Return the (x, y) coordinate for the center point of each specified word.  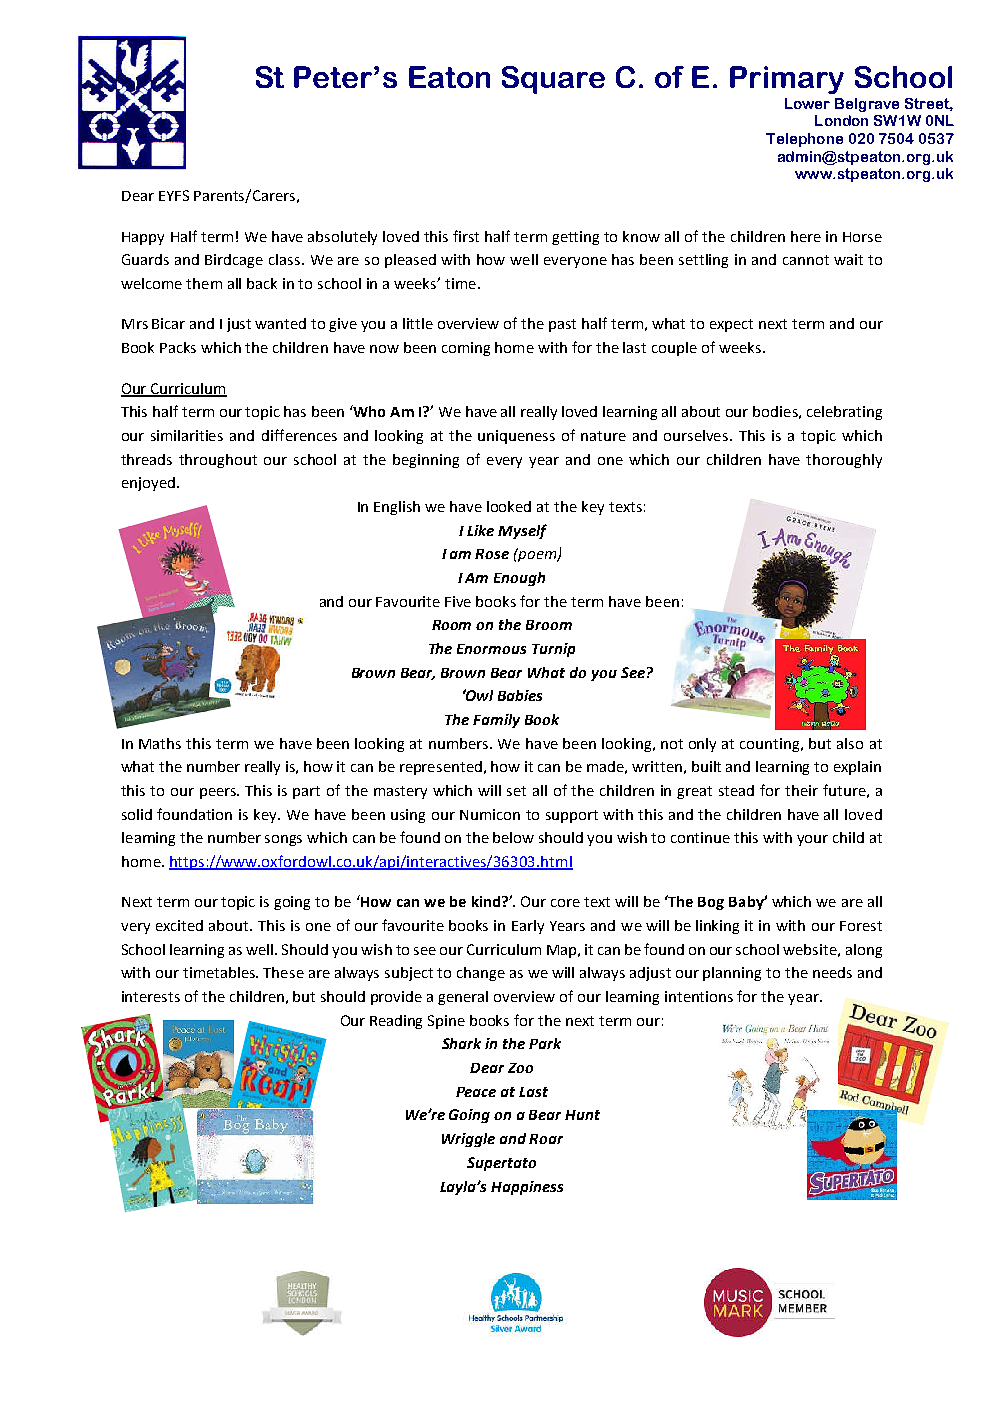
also (850, 743)
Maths (160, 743)
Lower (807, 103)
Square (553, 80)
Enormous (491, 649)
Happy (143, 238)
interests (151, 996)
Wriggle (468, 1140)
